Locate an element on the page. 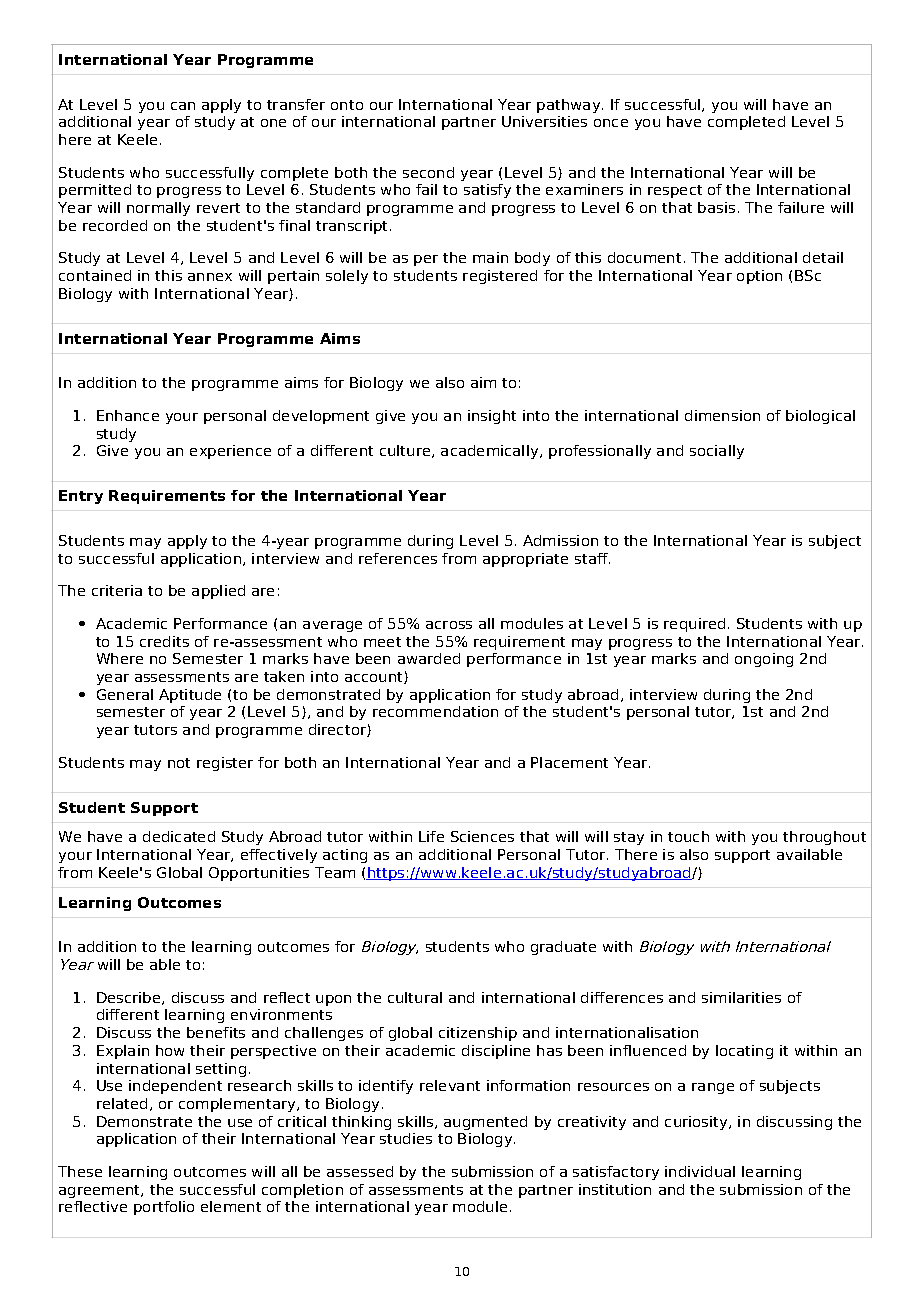 Image resolution: width=924 pixels, height=1308 pixels. dedicated is located at coordinates (179, 836).
